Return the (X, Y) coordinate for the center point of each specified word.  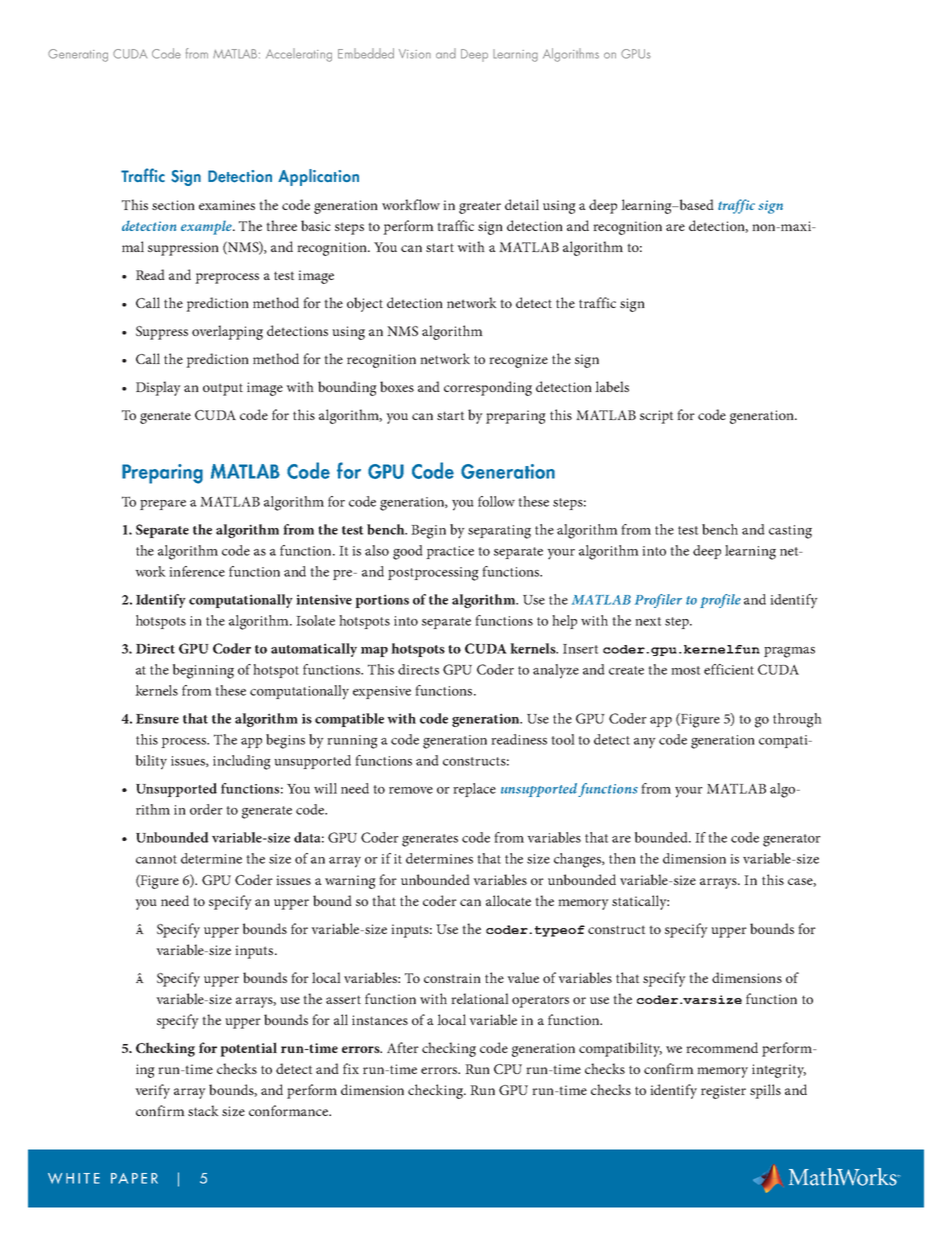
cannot (156, 859)
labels (612, 386)
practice (450, 552)
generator (792, 840)
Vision (415, 54)
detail (522, 204)
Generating (78, 55)
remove (411, 790)
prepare (163, 505)
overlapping (227, 332)
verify (152, 1091)
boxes (397, 386)
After (403, 1047)
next (648, 621)
